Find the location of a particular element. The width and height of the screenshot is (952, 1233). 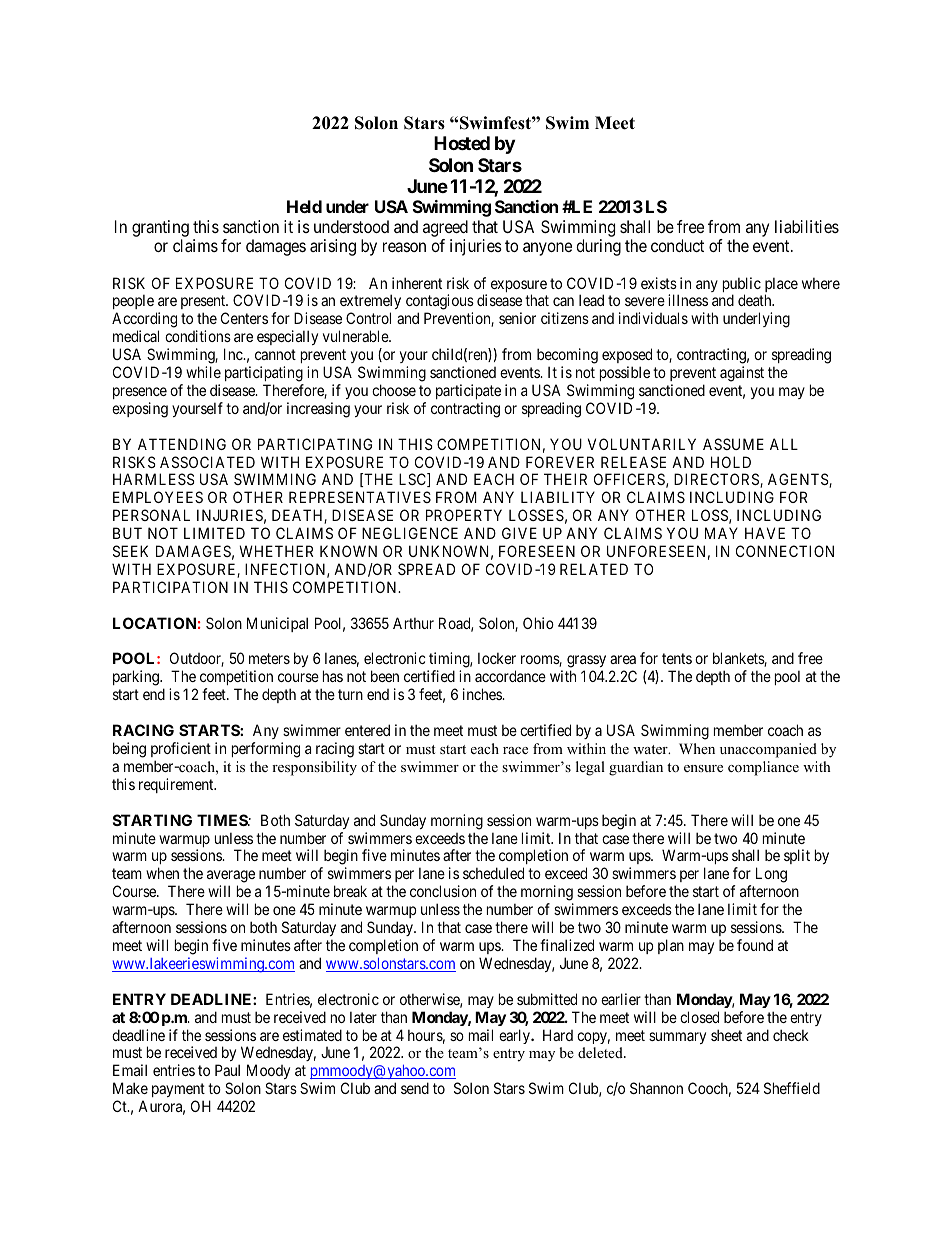

early is located at coordinates (515, 1036).
